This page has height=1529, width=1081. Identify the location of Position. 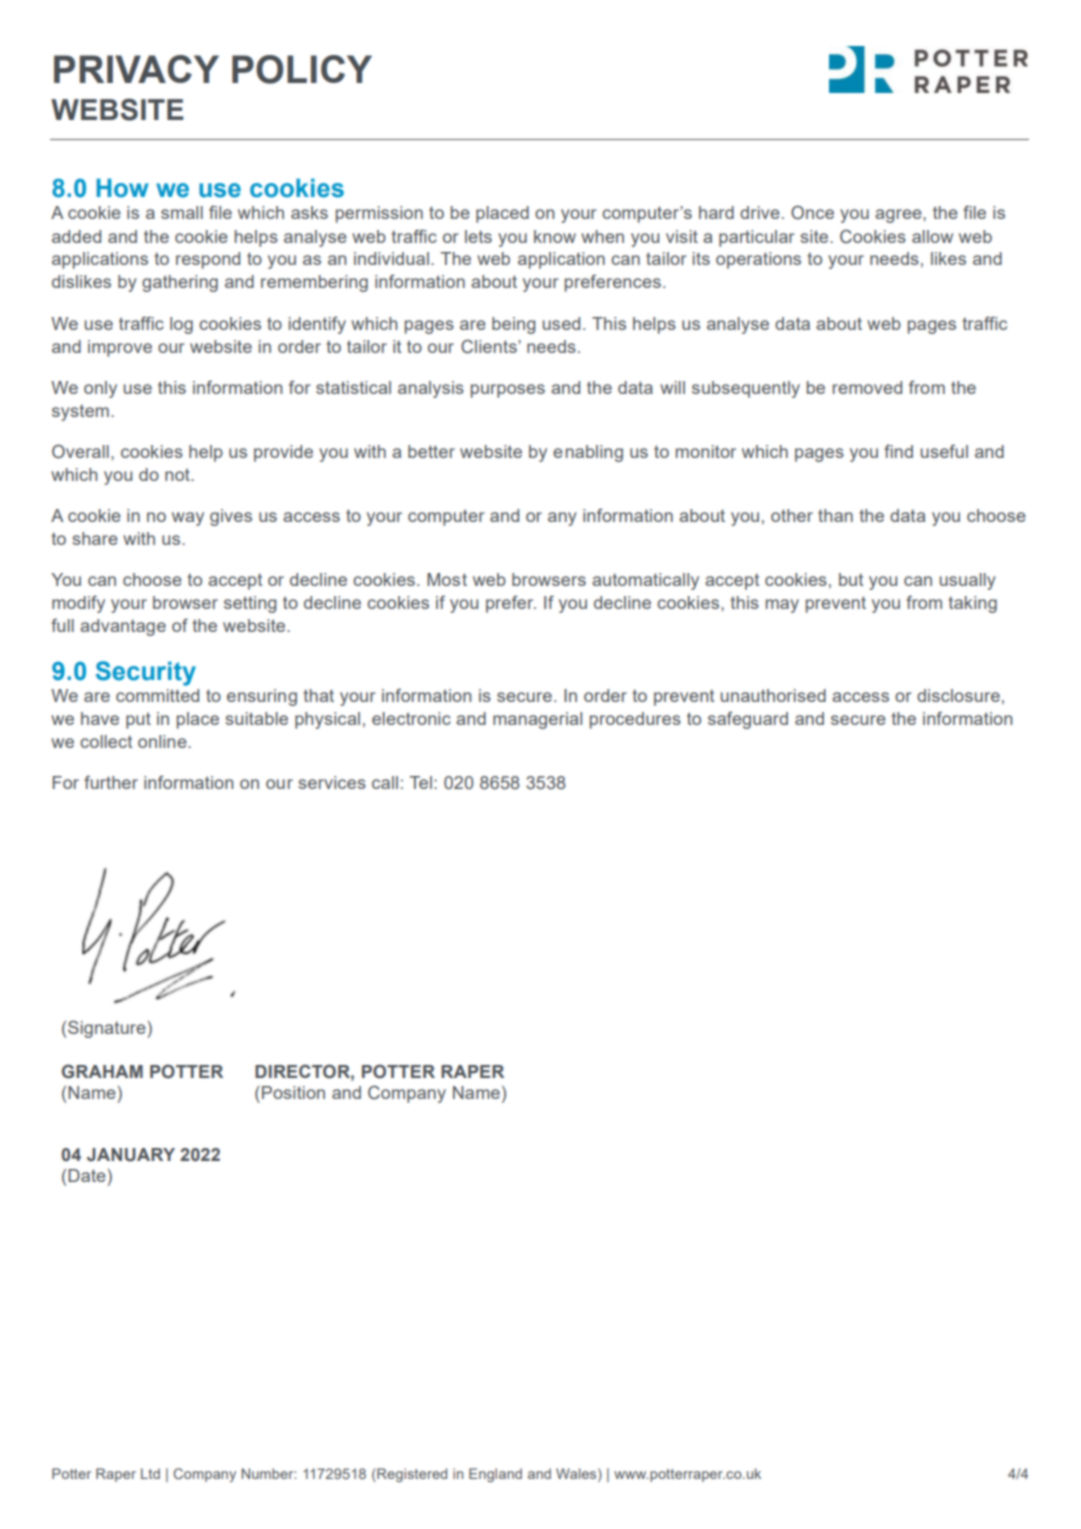
(293, 1092).
